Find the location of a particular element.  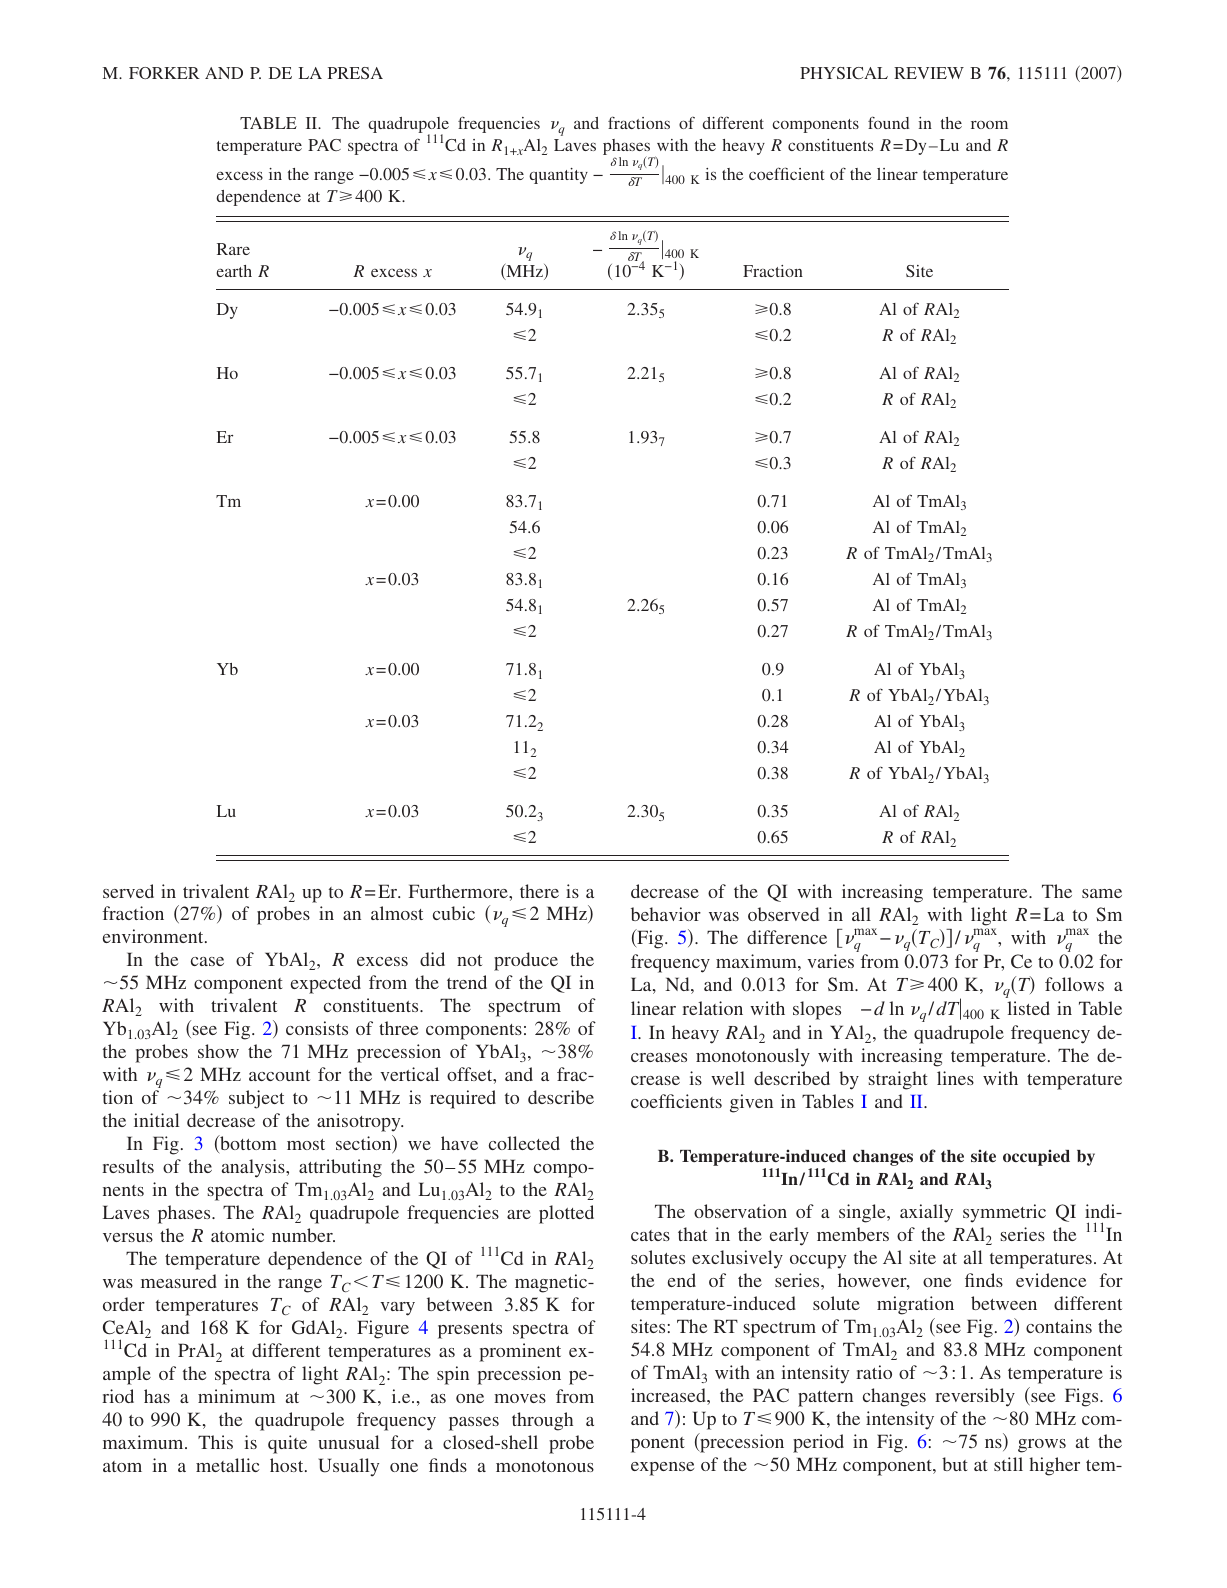

lines is located at coordinates (955, 1078).
